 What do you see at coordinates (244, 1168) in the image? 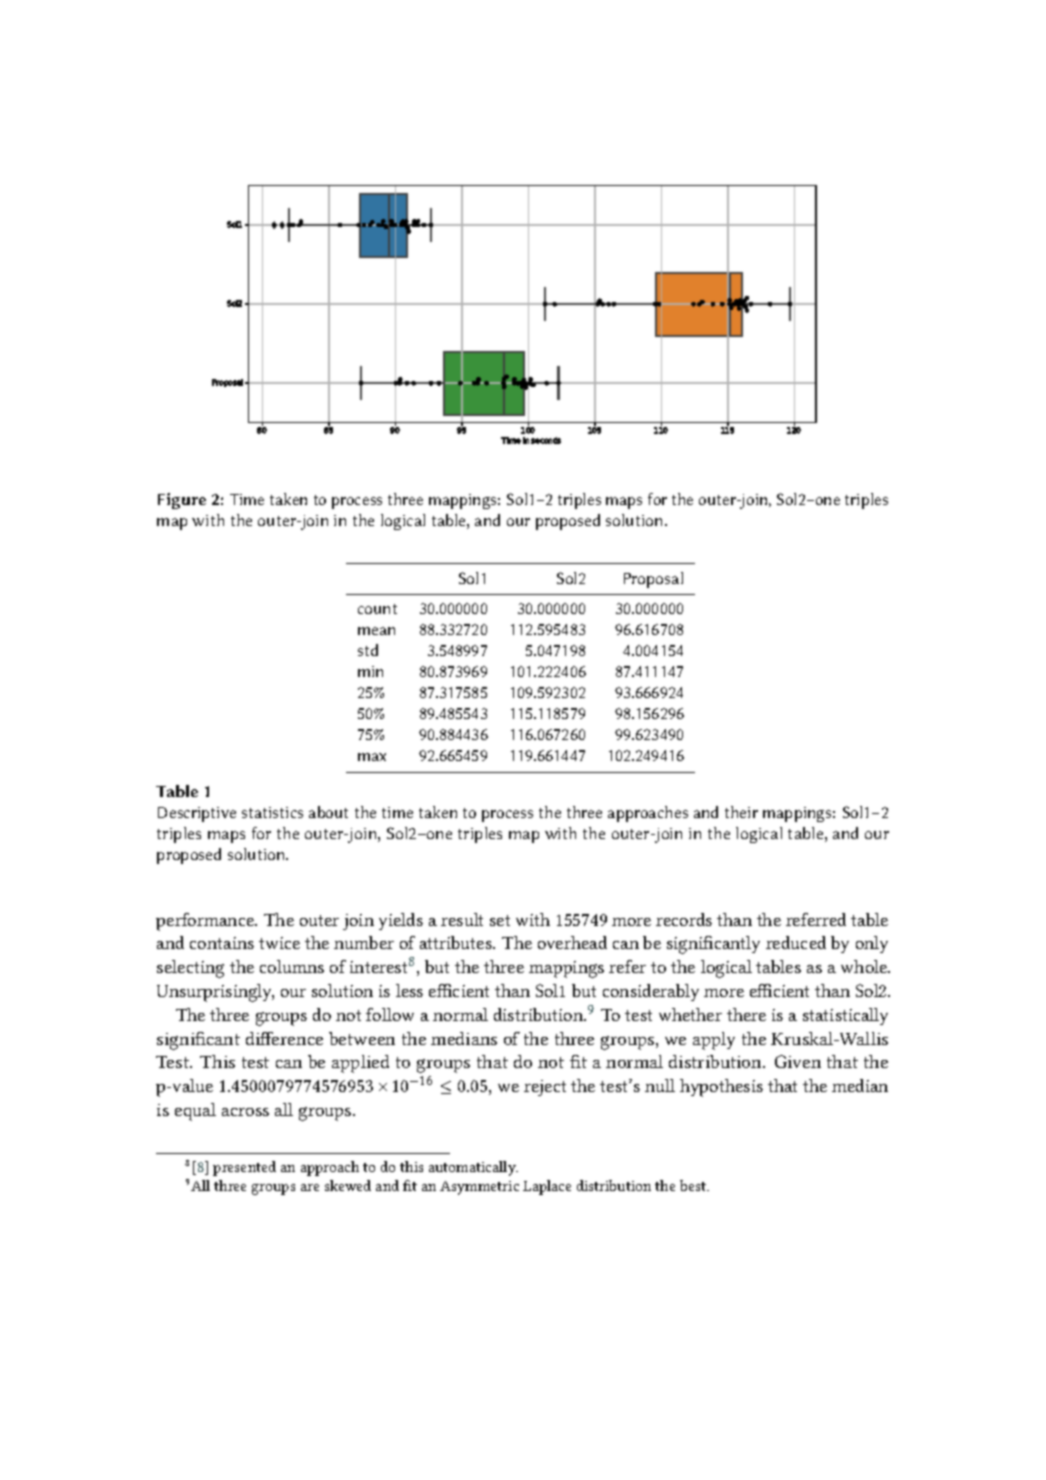
I see `presented` at bounding box center [244, 1168].
